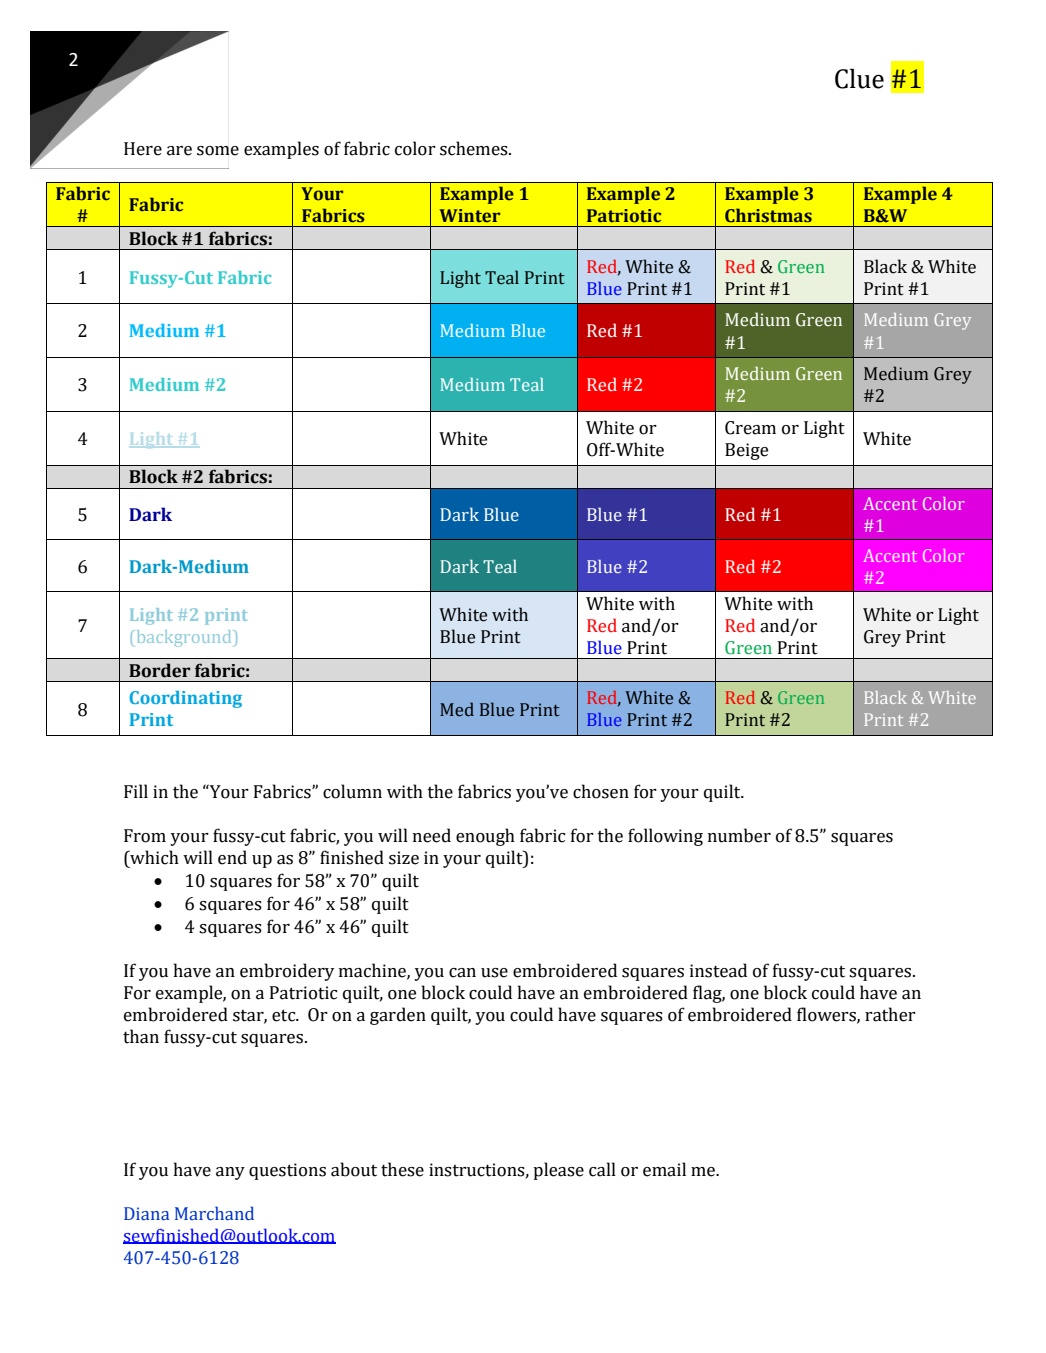 The image size is (1046, 1353). I want to click on background, so click(184, 638).
